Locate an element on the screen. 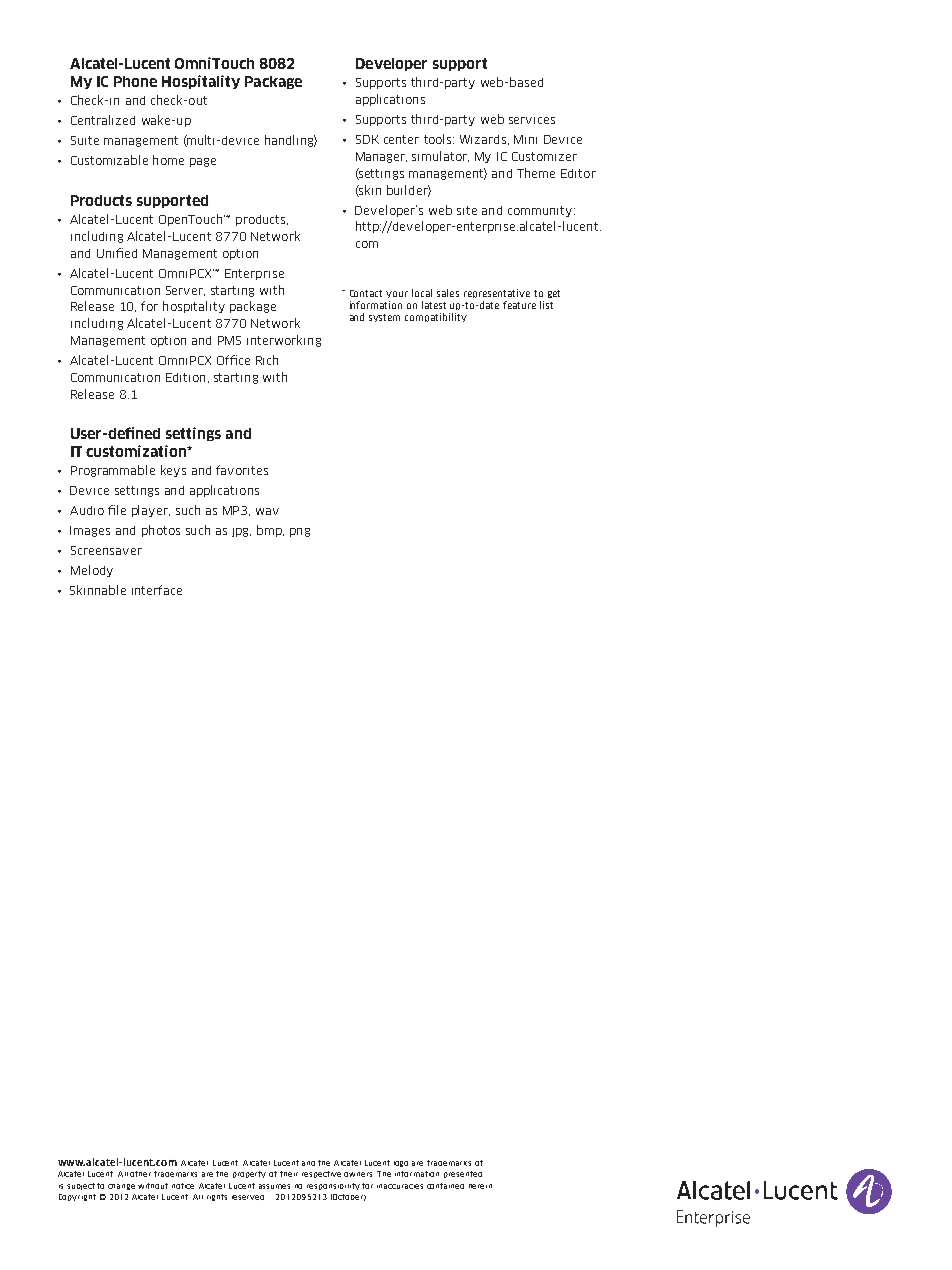  services is located at coordinates (532, 120).
